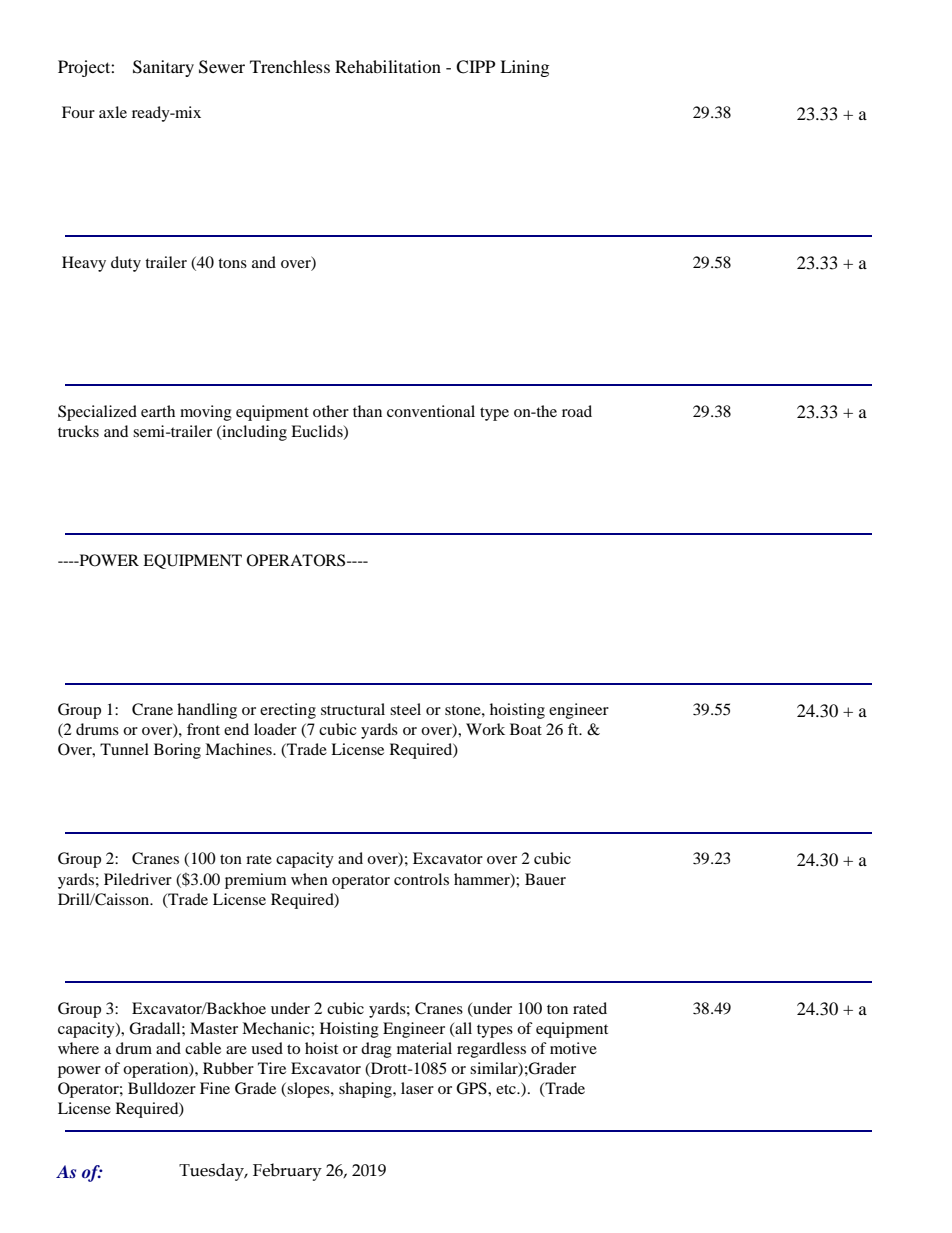 This document has width=952, height=1233. What do you see at coordinates (256, 881) in the document?
I see `premium` at bounding box center [256, 881].
